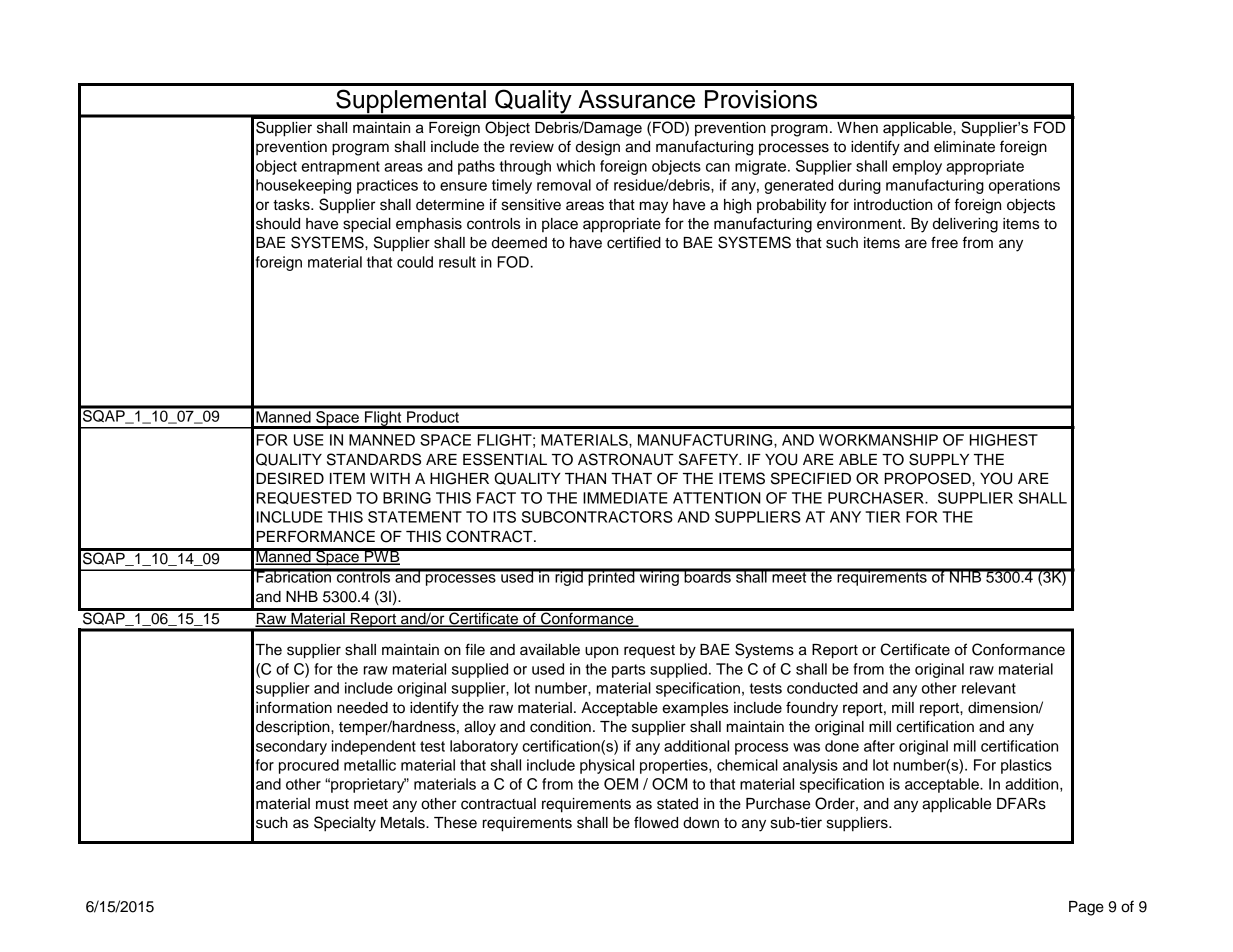 Image resolution: width=1233 pixels, height=952 pixels. Describe the element at coordinates (1086, 908) in the screenshot. I see `Page` at that location.
